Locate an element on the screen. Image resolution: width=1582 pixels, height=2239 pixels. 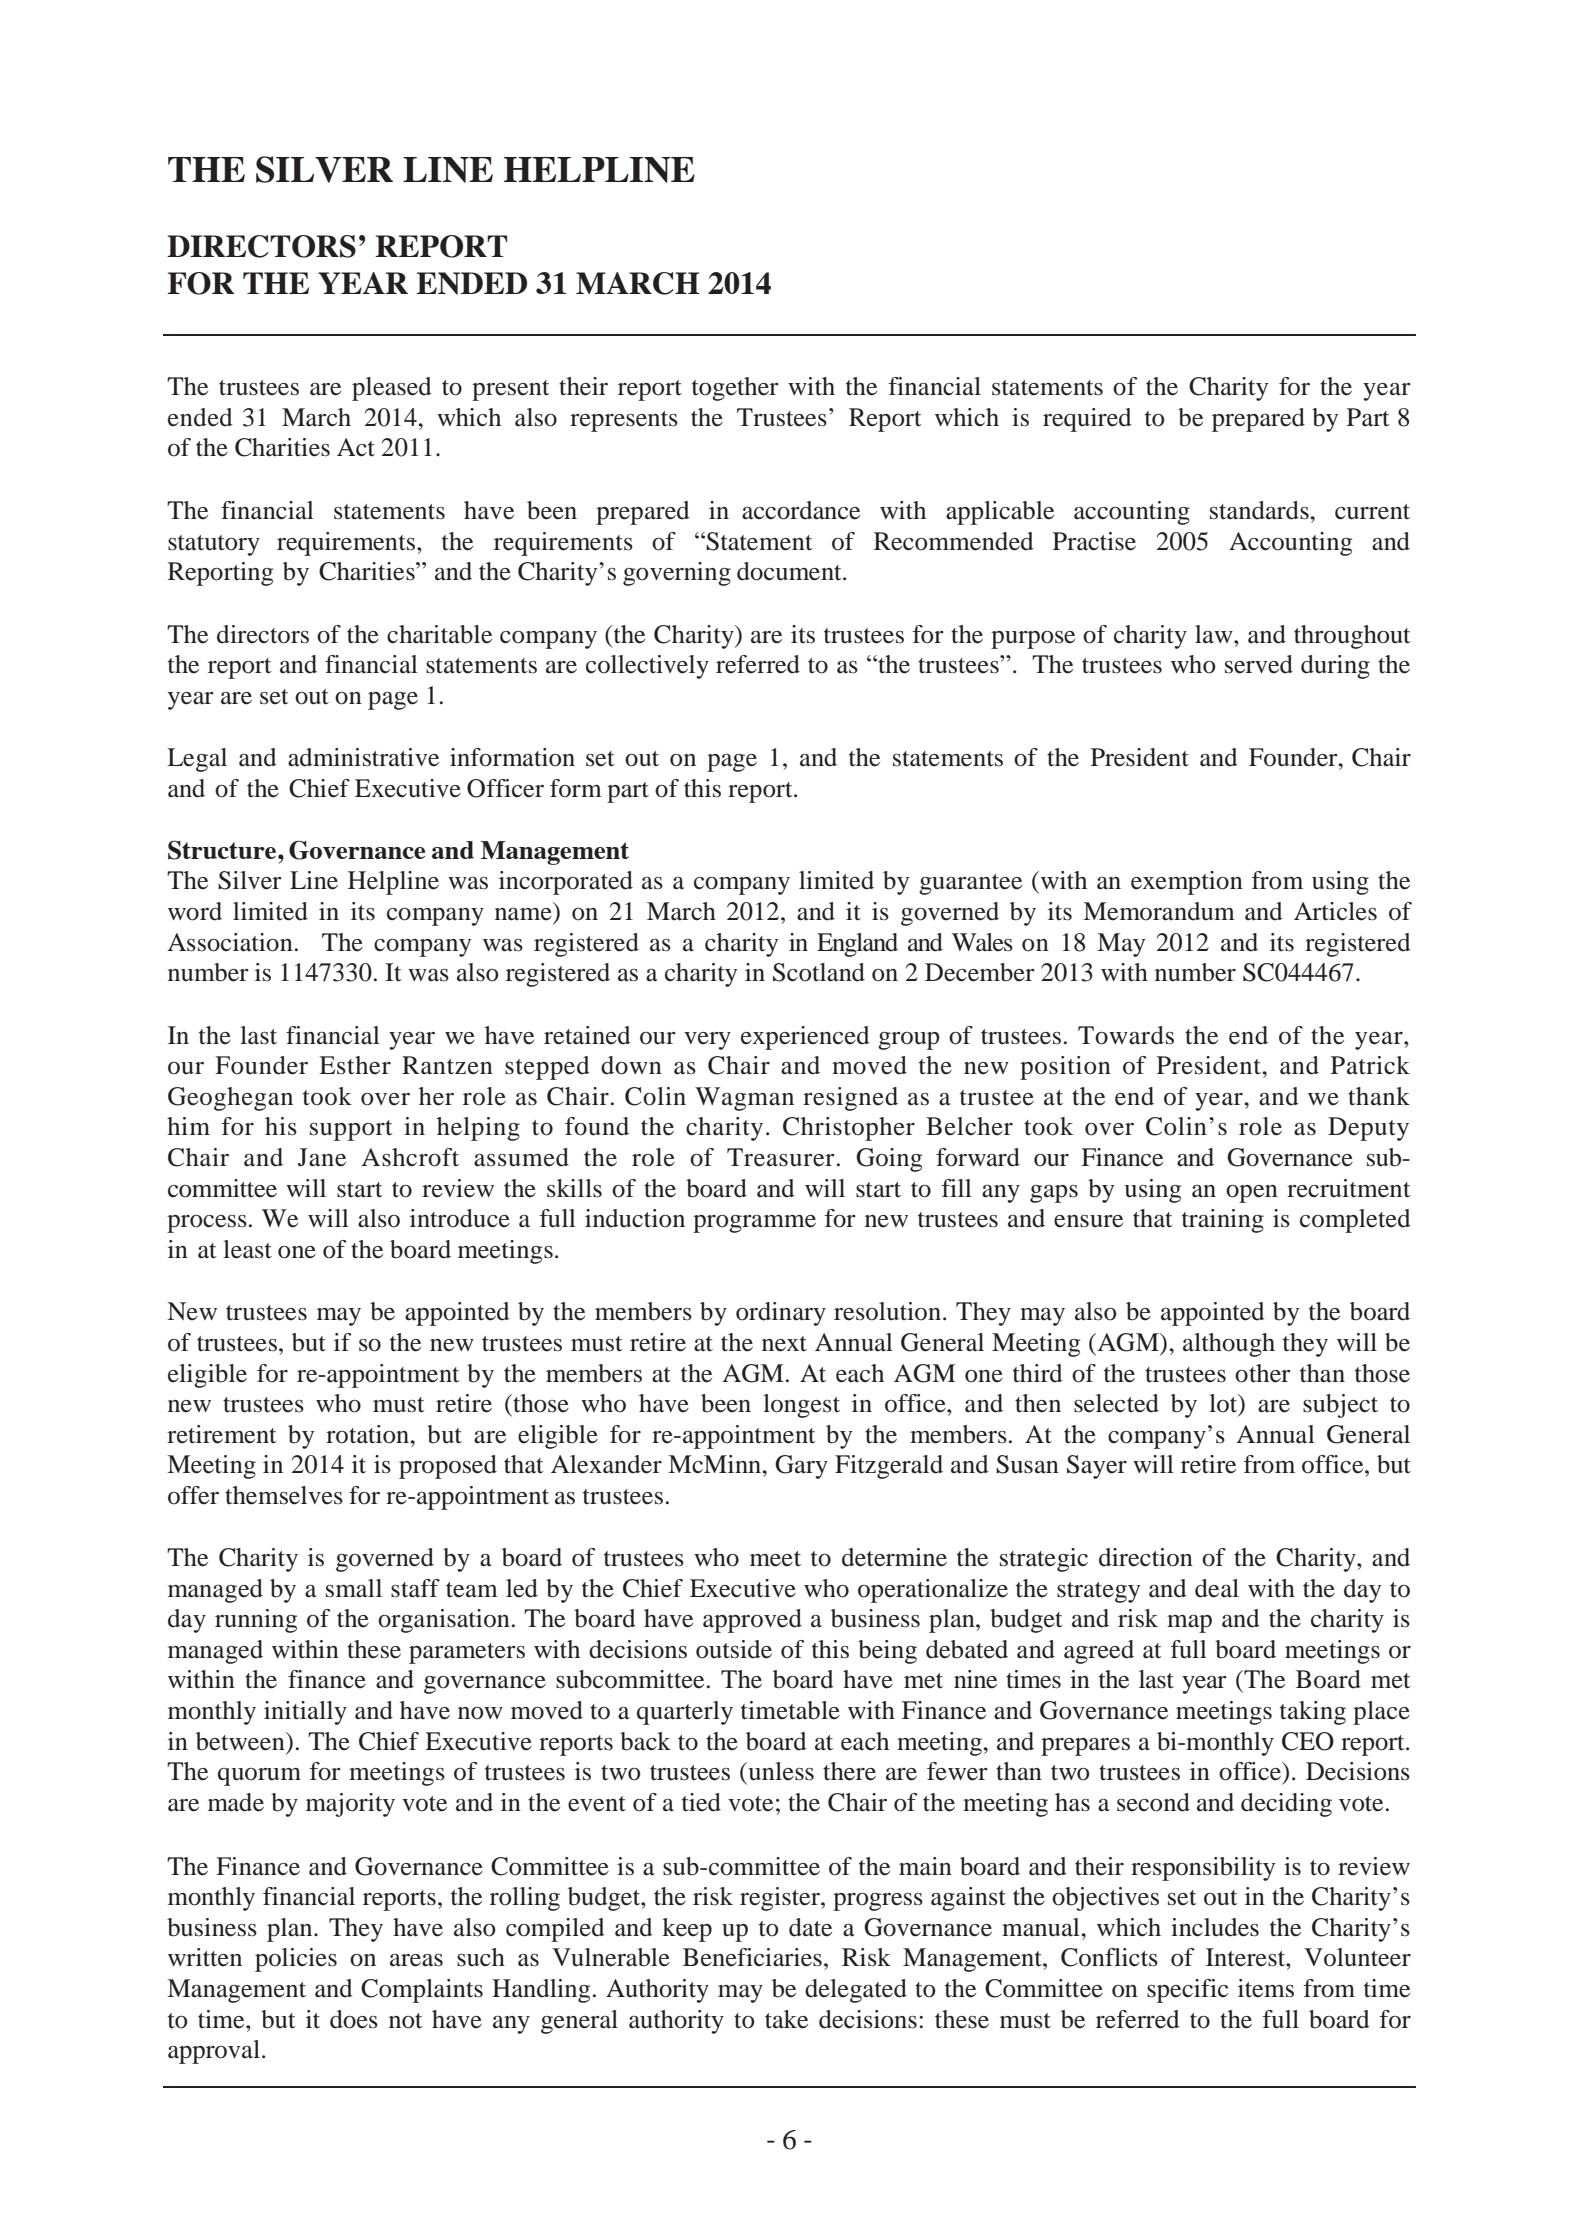
items is located at coordinates (1266, 1988).
